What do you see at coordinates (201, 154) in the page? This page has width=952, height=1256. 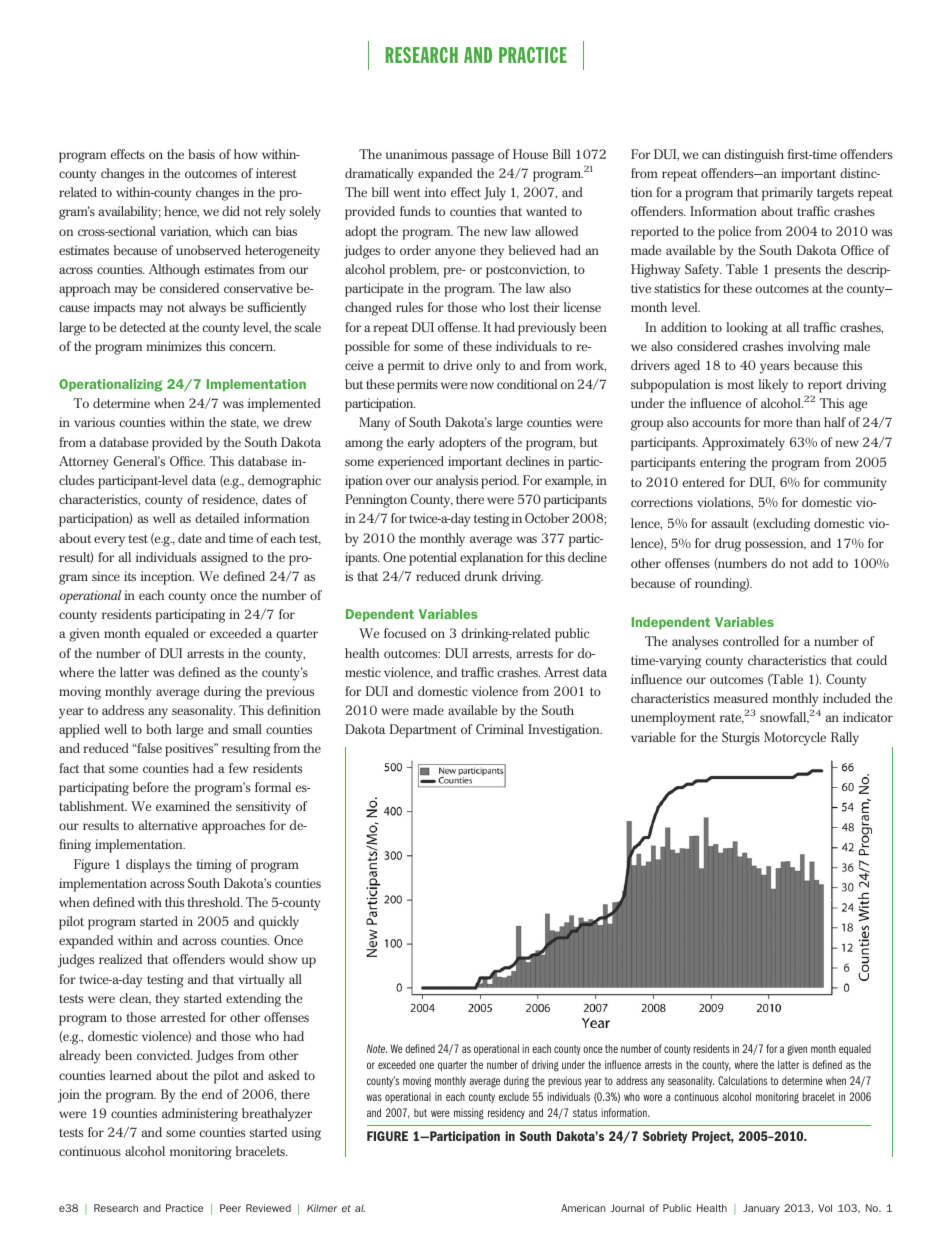 I see `basis` at bounding box center [201, 154].
